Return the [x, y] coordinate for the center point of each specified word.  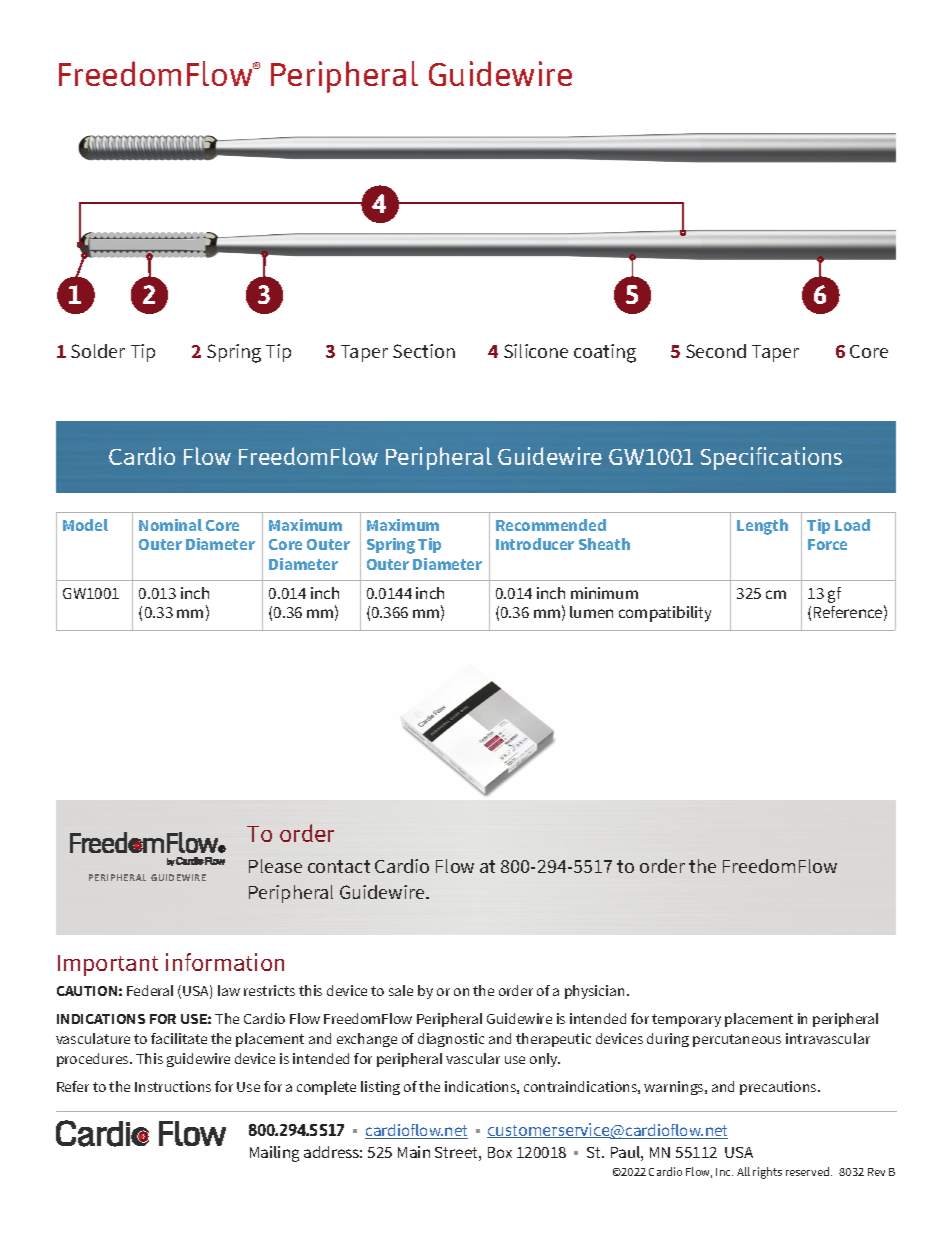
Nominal [170, 525]
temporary [686, 1020]
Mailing [274, 1154]
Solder [98, 351]
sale [401, 990]
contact [339, 866]
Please [275, 866]
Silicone [536, 351]
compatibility [665, 614]
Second [716, 351]
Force [827, 544]
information [225, 962]
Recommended [551, 525]
